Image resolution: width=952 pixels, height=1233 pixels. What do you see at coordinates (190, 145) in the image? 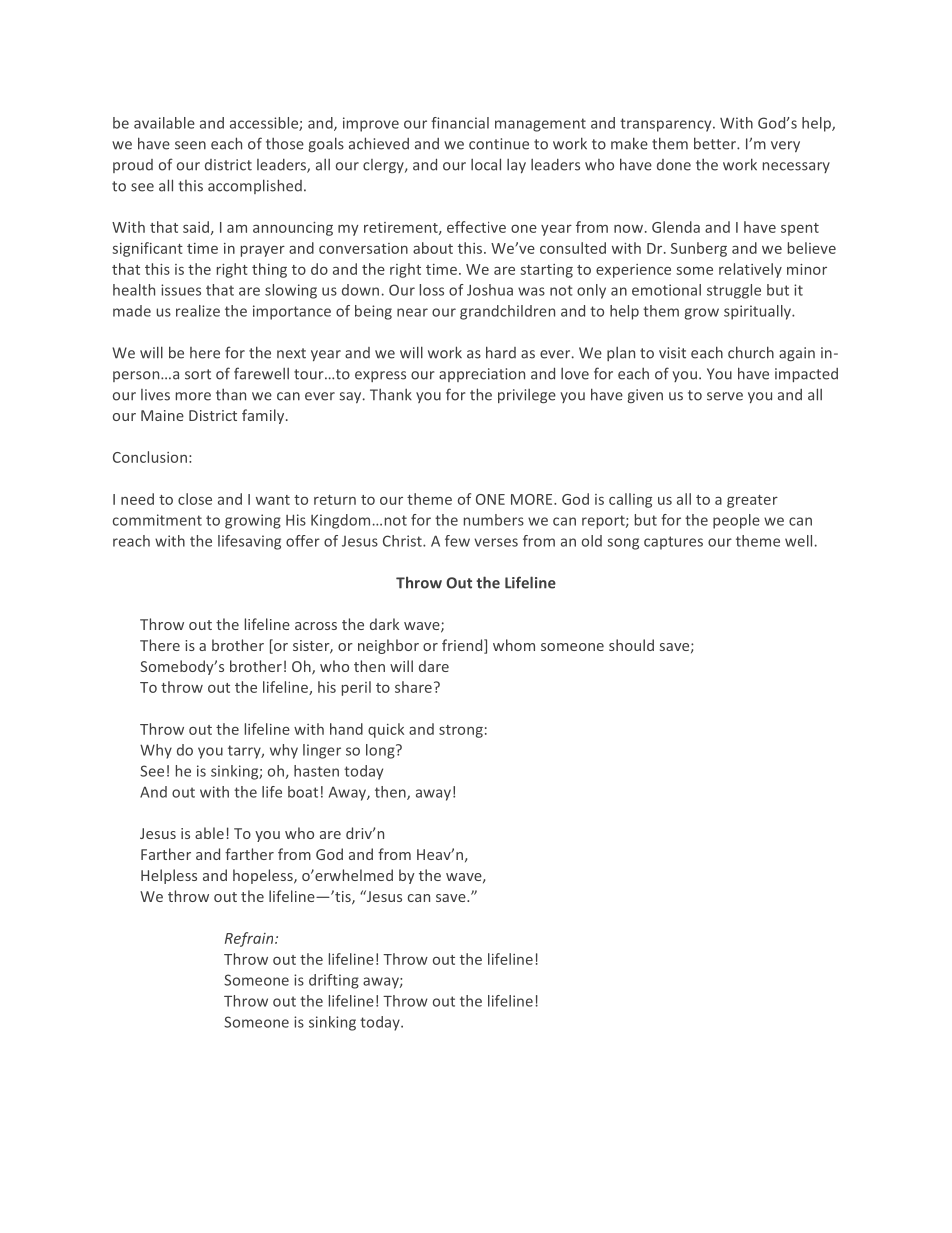
I see `seen` at bounding box center [190, 145].
